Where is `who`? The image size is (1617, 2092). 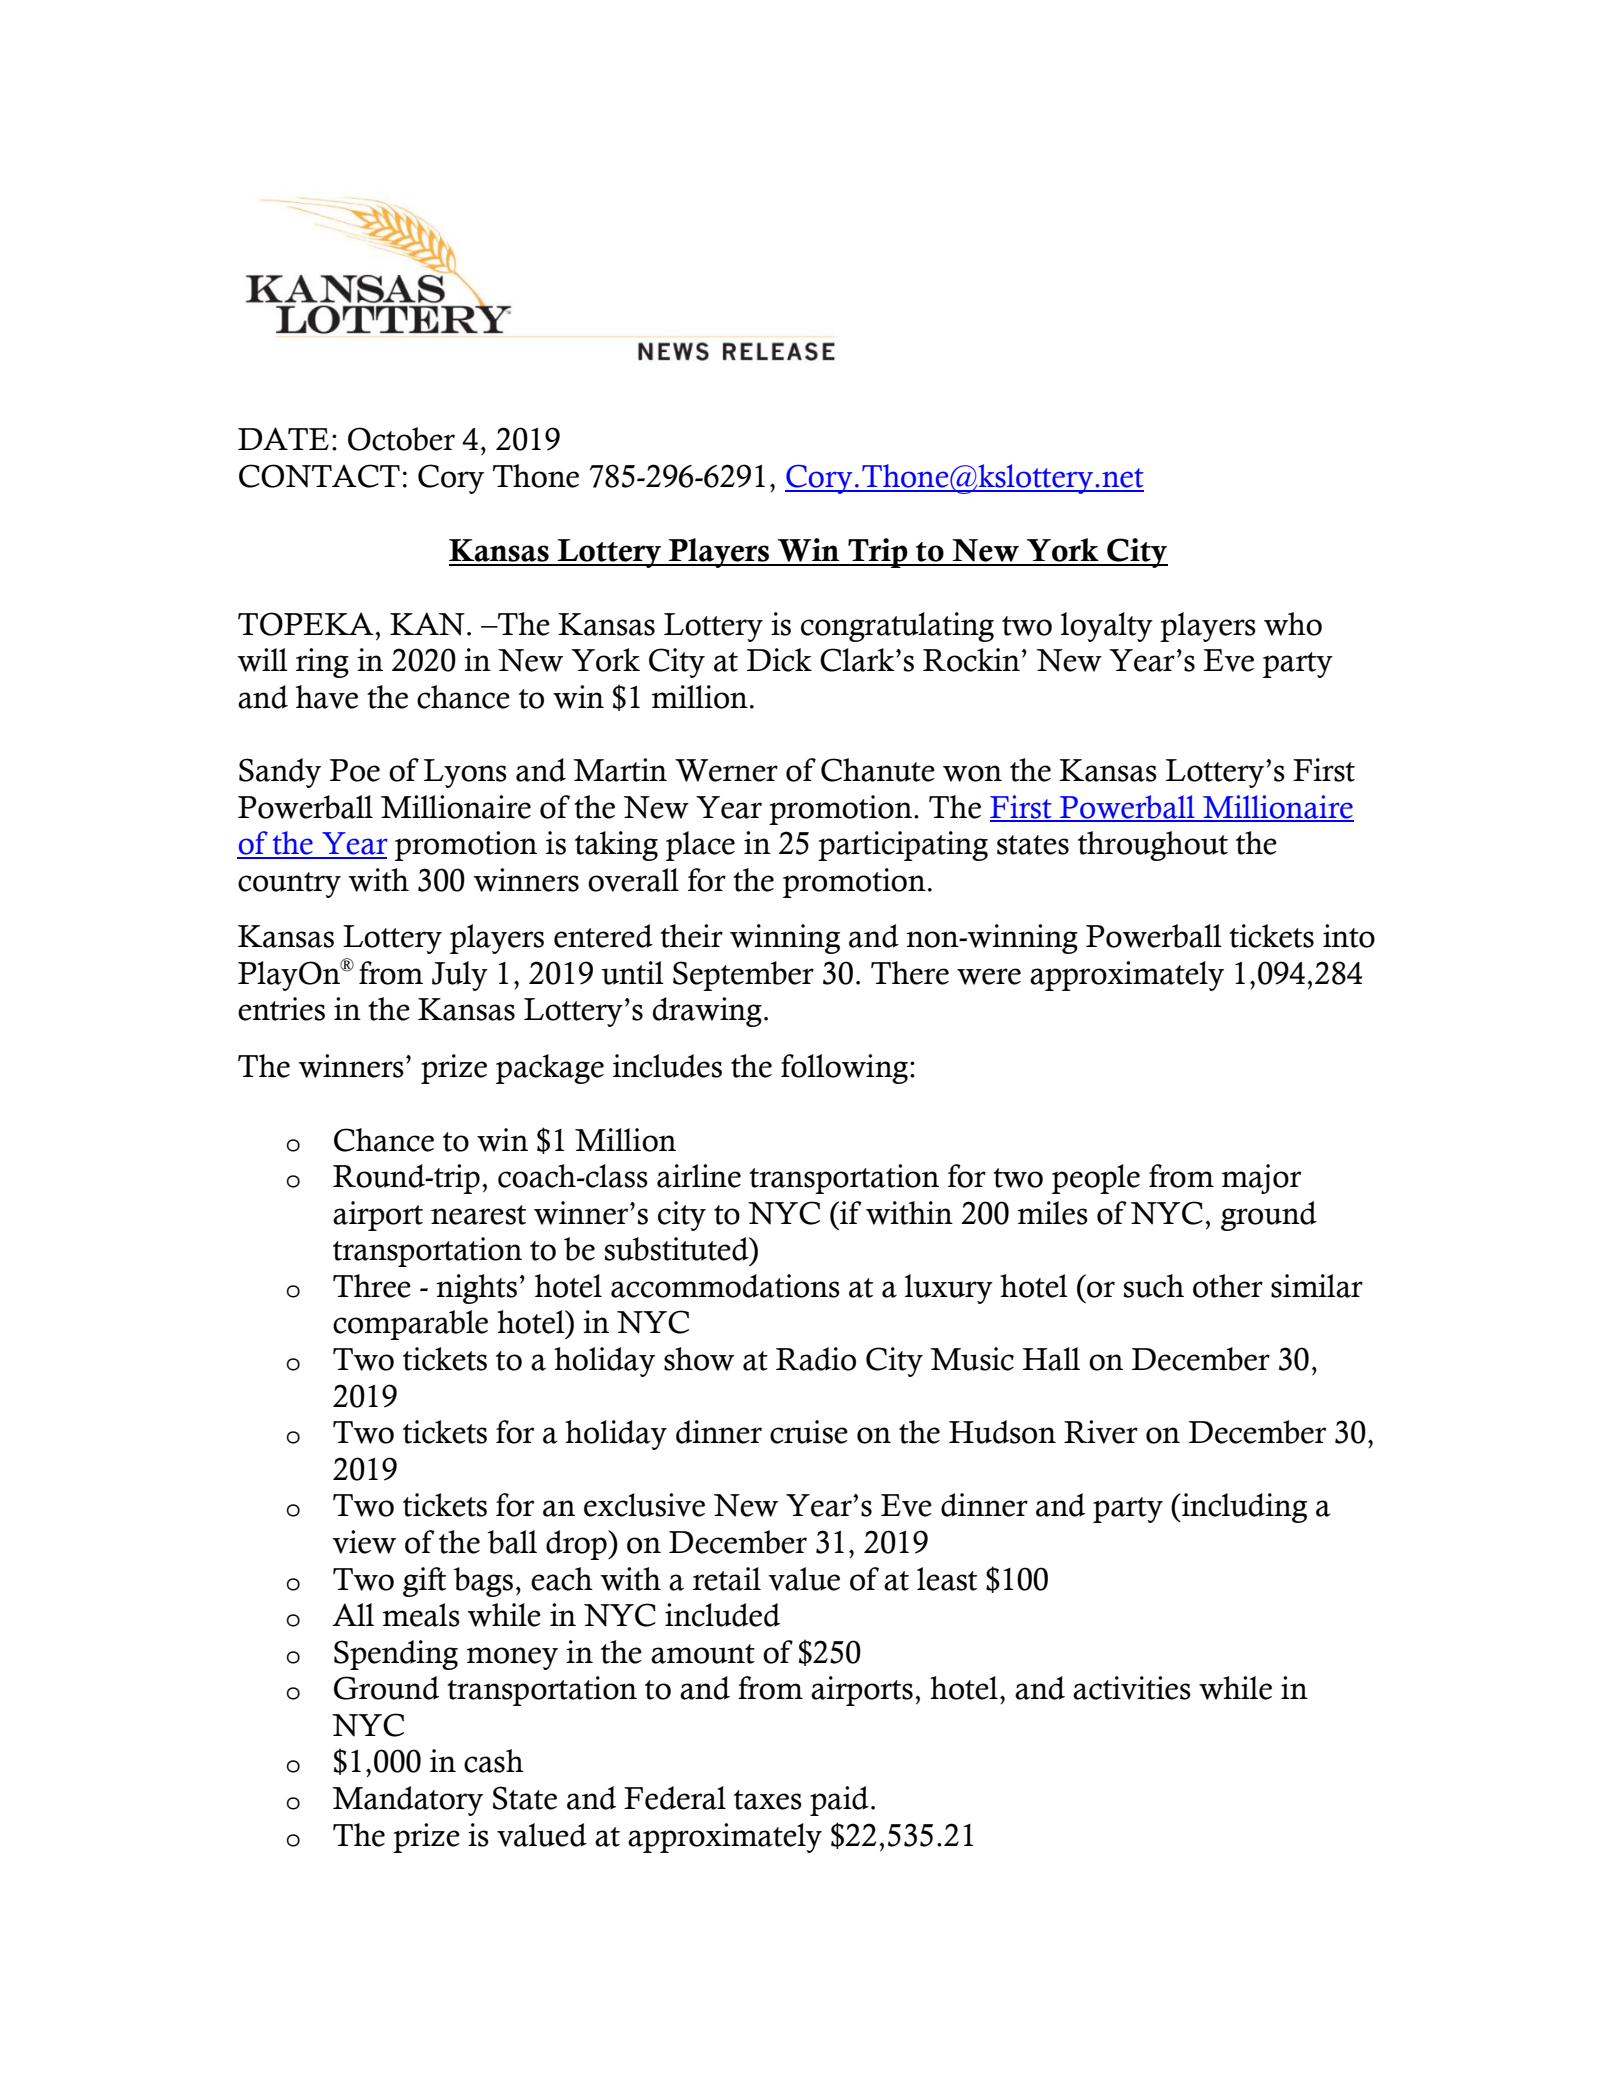
who is located at coordinates (1293, 624).
